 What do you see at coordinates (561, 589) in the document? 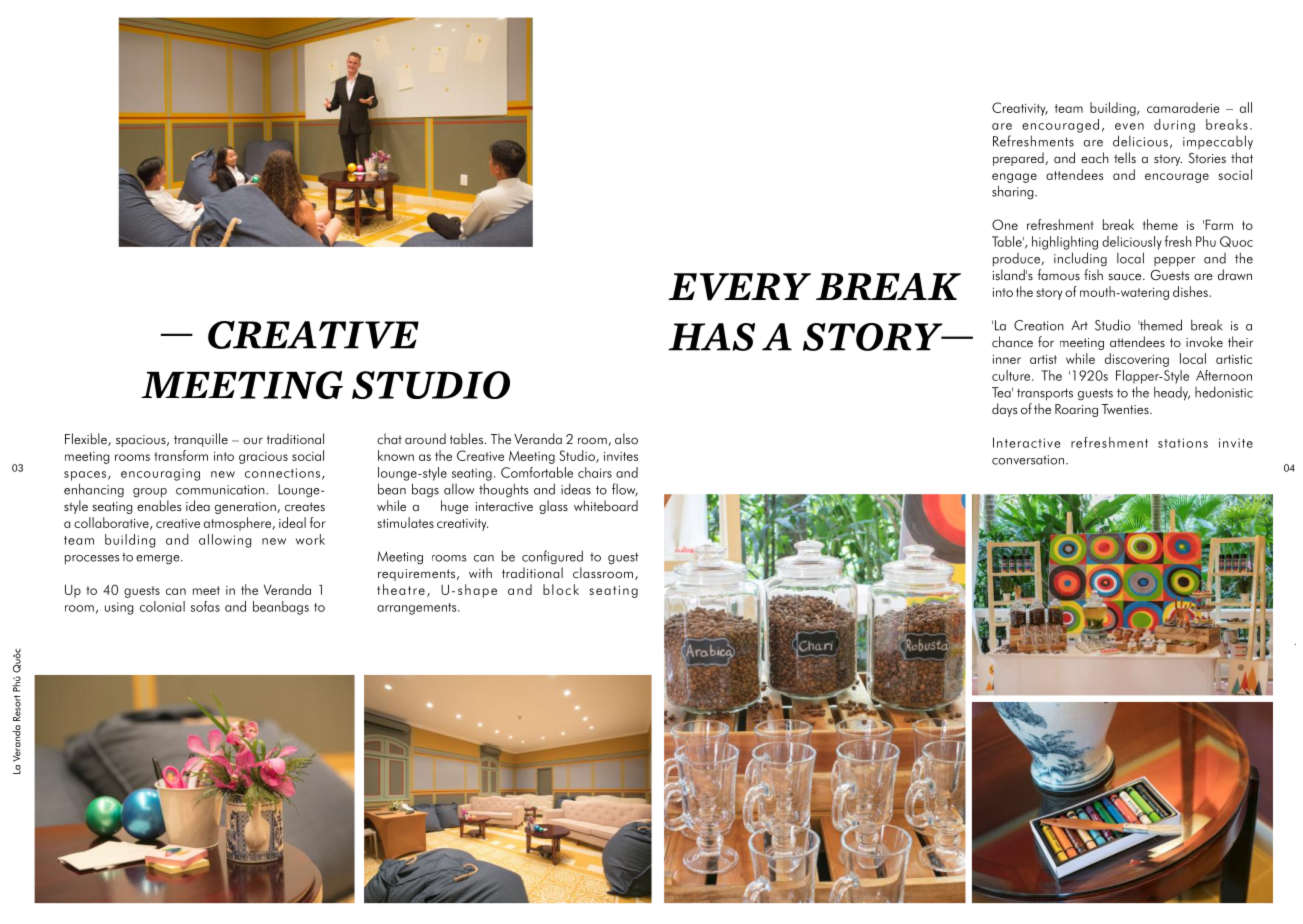
I see `block` at bounding box center [561, 589].
